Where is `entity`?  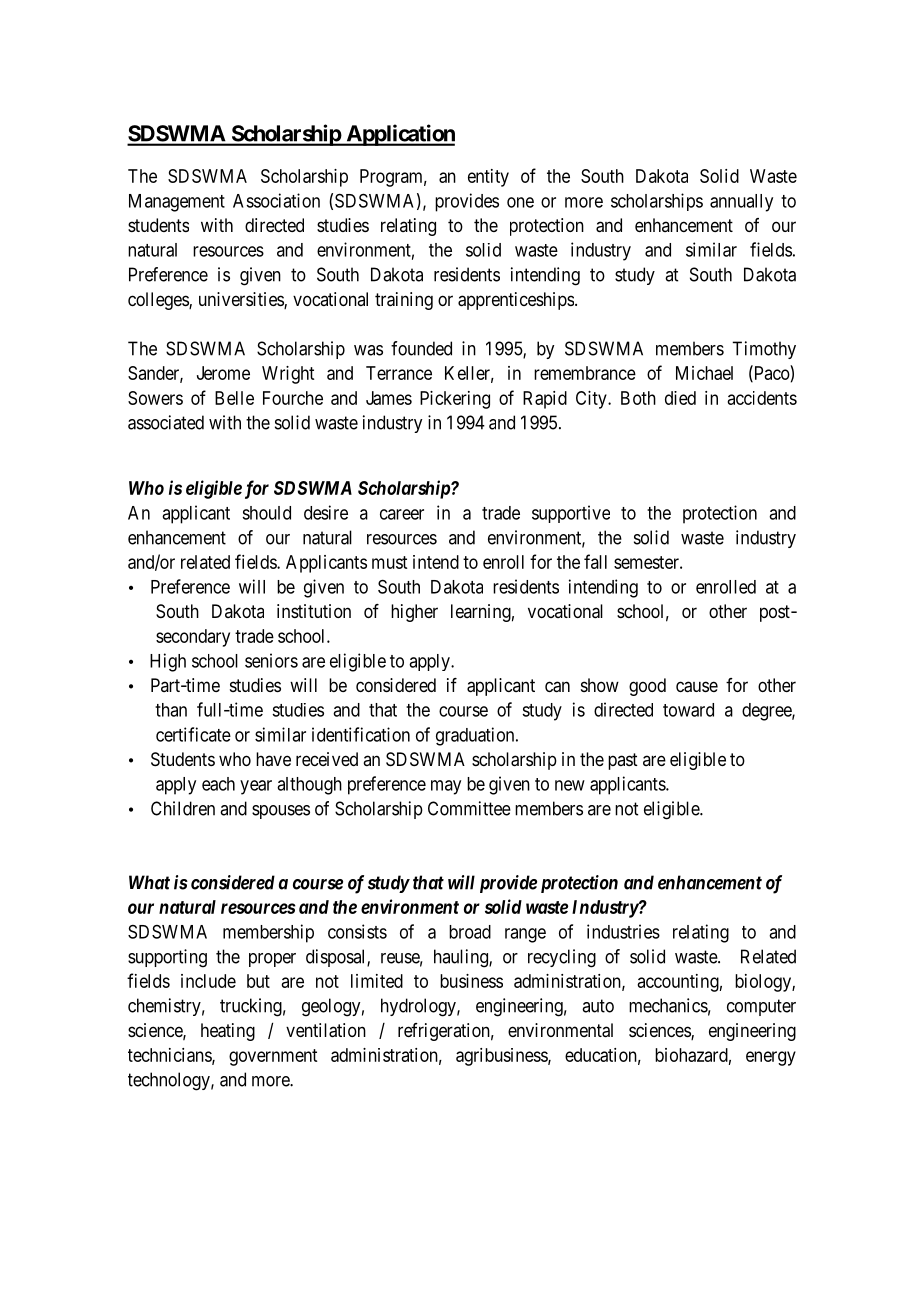 entity is located at coordinates (488, 178).
